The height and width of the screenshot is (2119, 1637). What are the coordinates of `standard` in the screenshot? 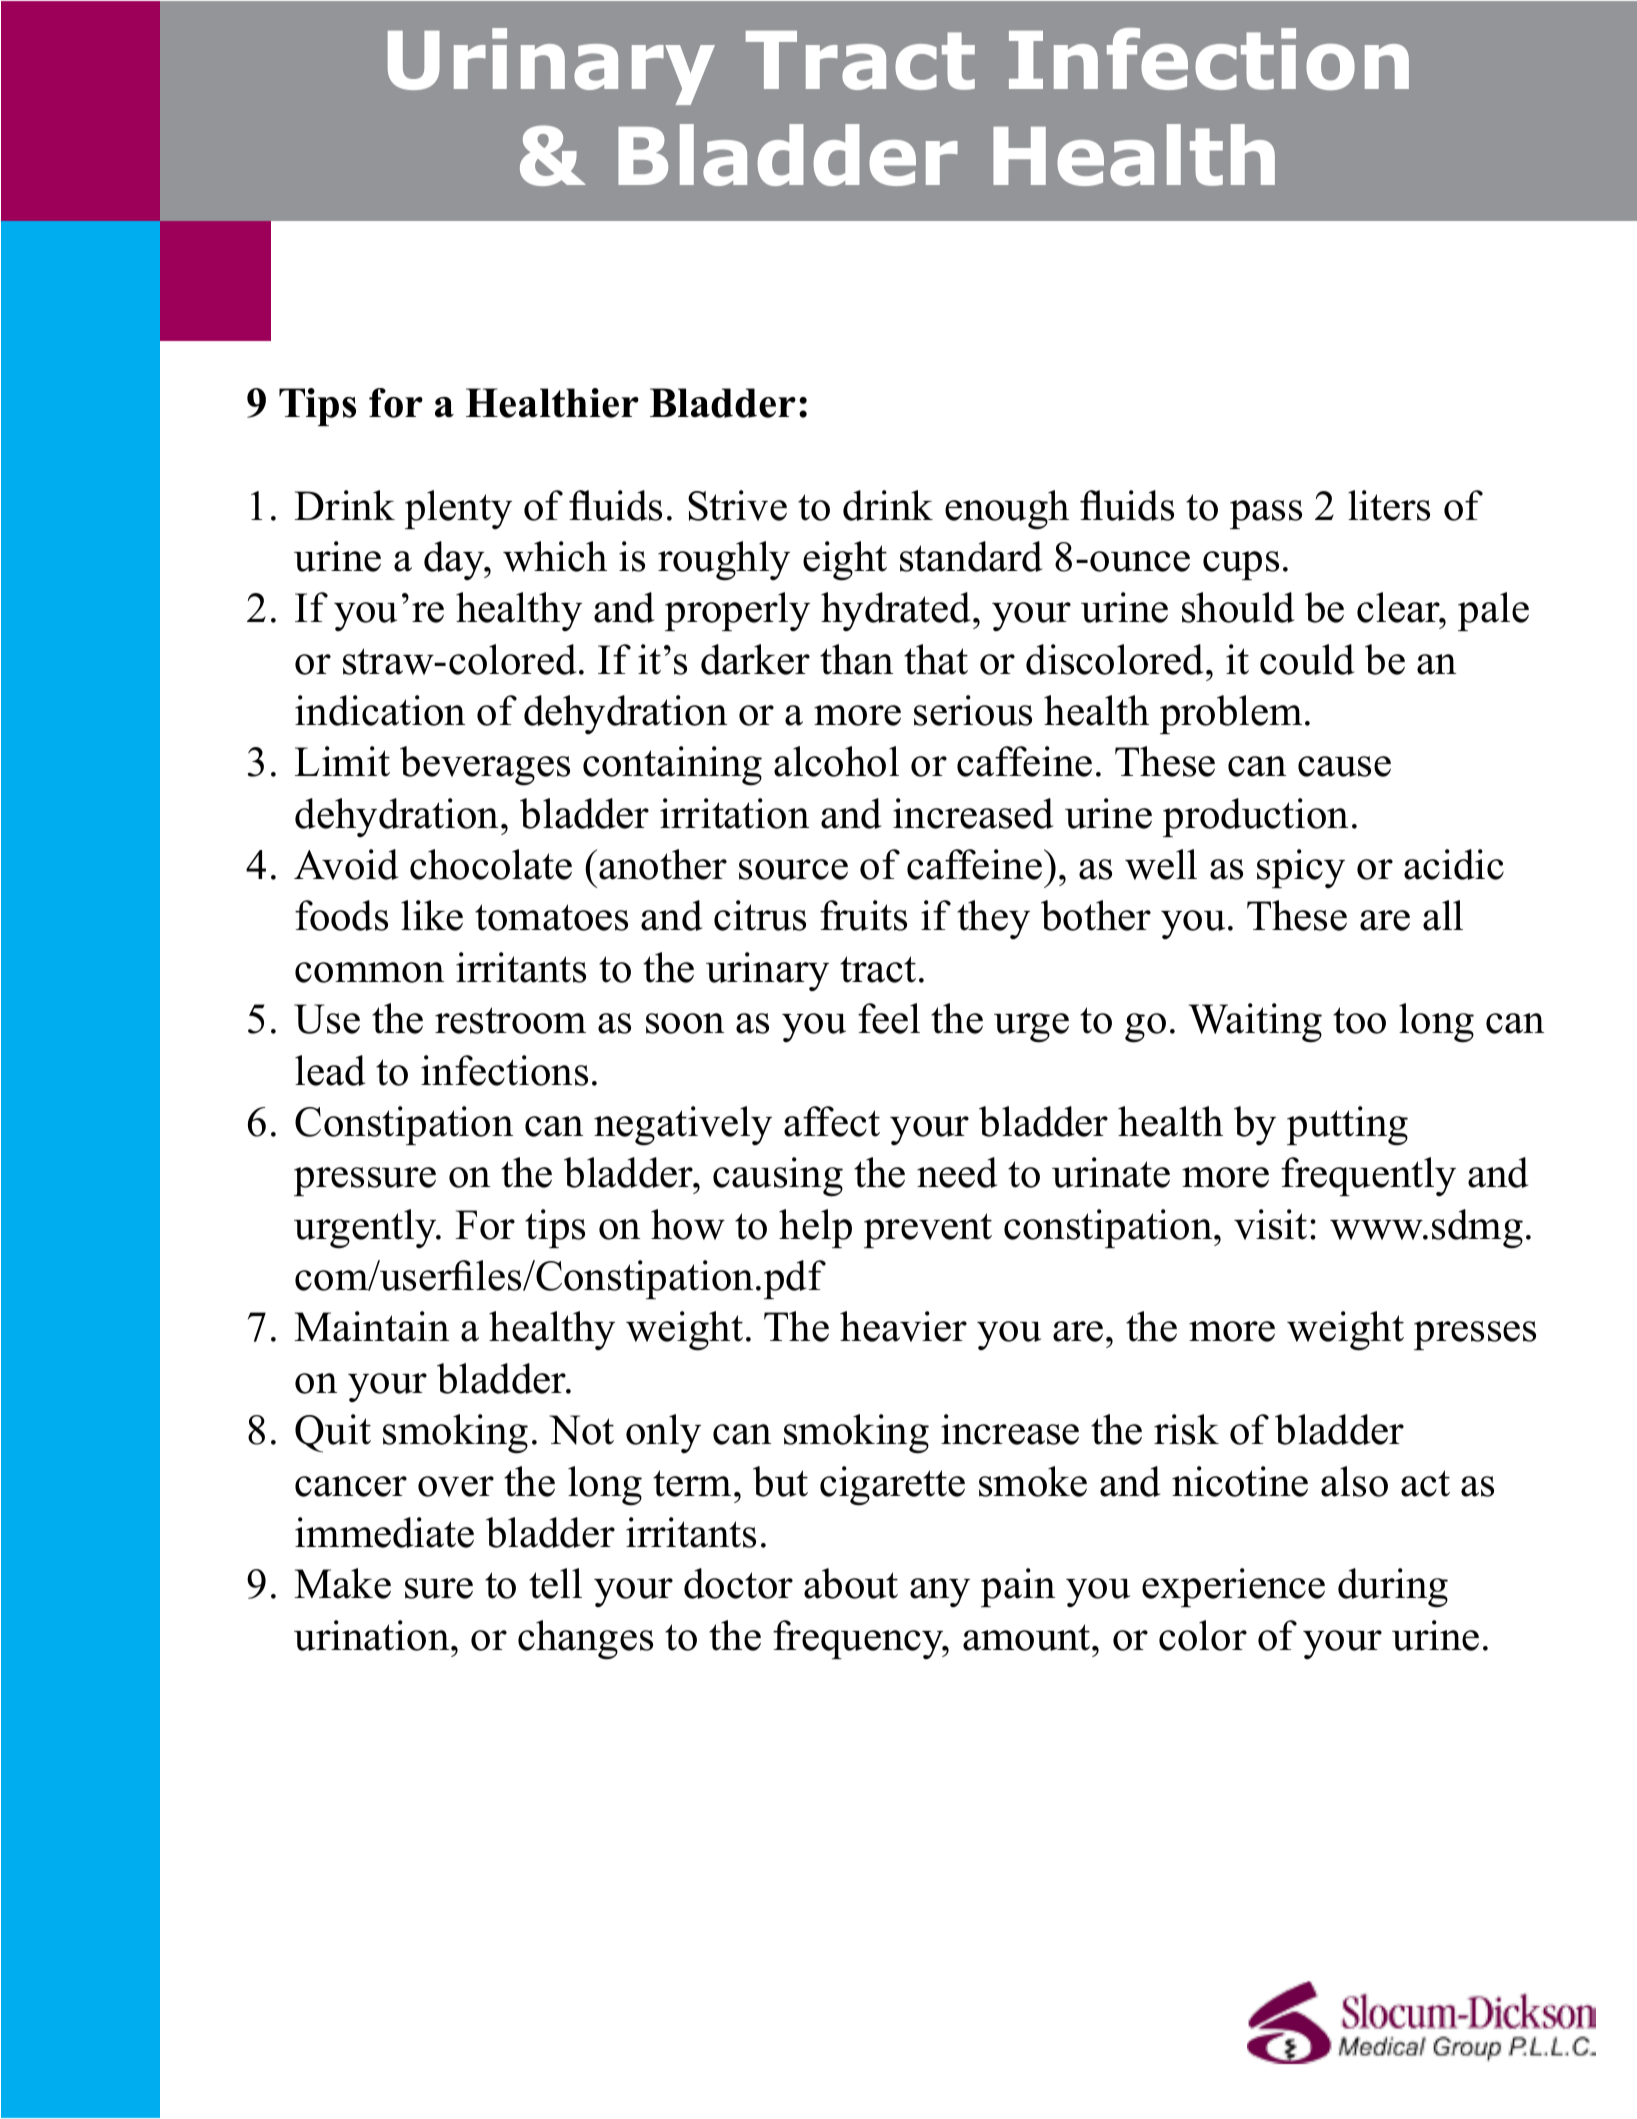 It's located at (971, 556).
